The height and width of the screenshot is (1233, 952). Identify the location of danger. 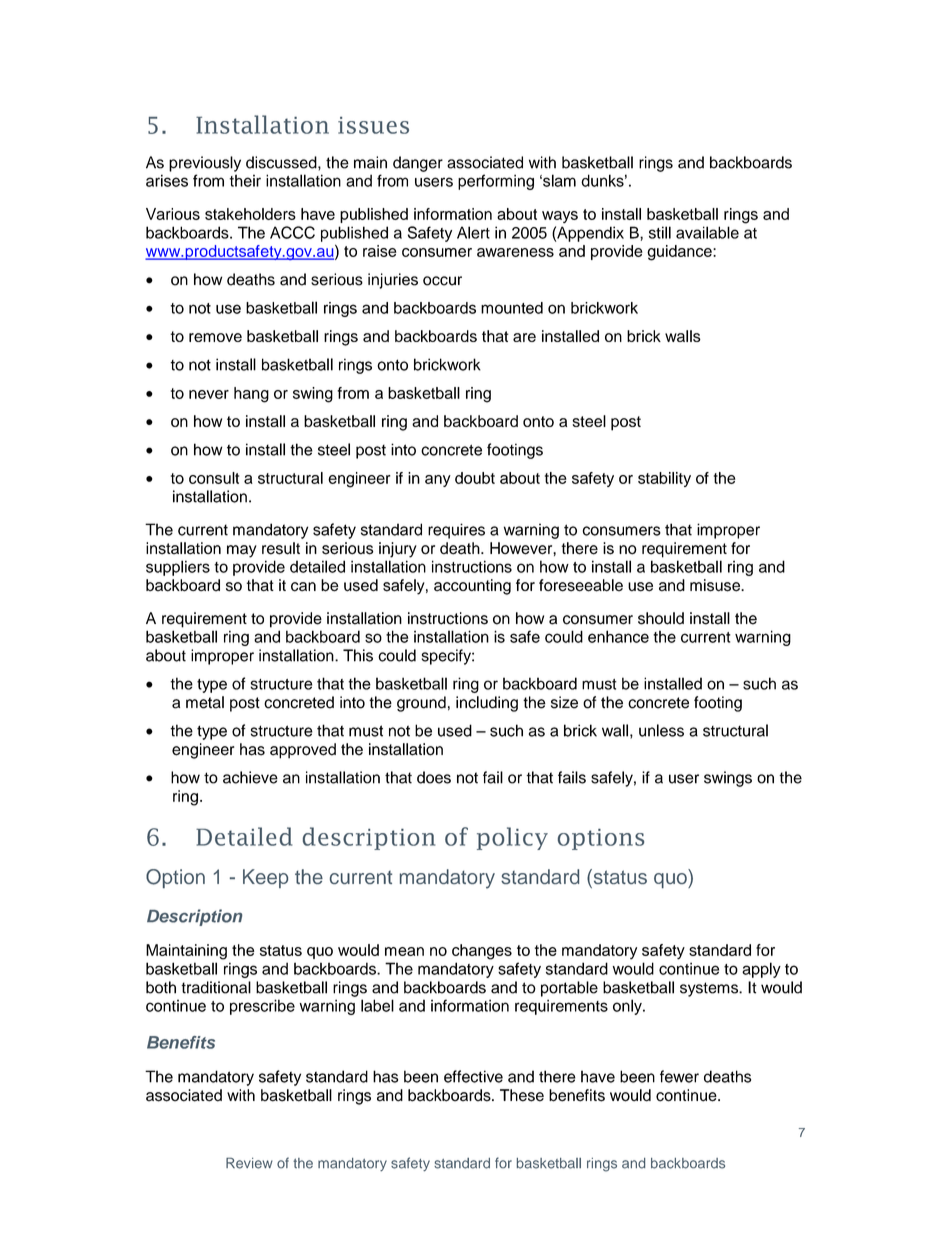
(418, 164).
